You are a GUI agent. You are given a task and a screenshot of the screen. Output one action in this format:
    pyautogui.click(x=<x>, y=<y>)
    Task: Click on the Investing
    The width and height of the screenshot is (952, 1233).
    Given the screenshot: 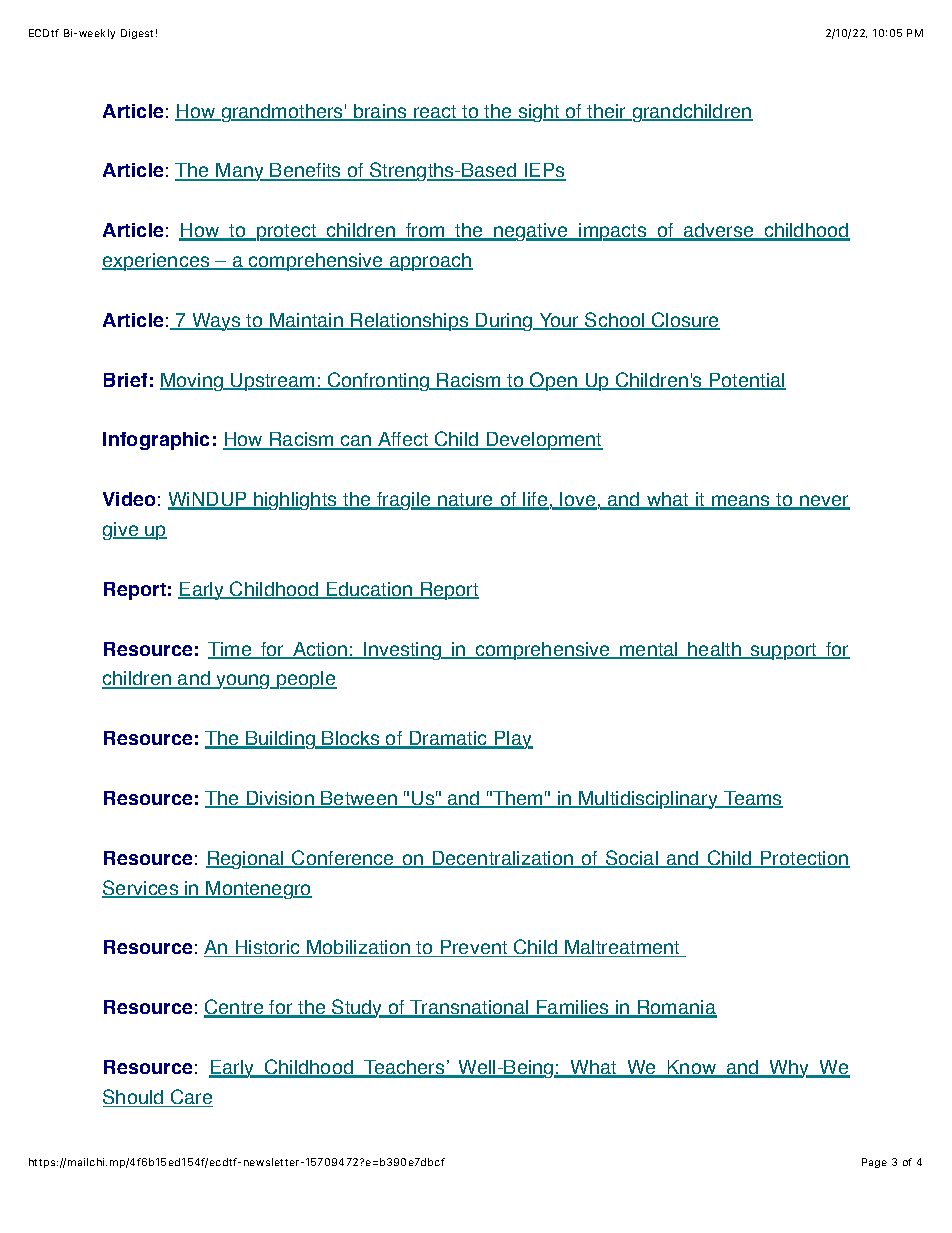 What is the action you would take?
    pyautogui.click(x=403, y=651)
